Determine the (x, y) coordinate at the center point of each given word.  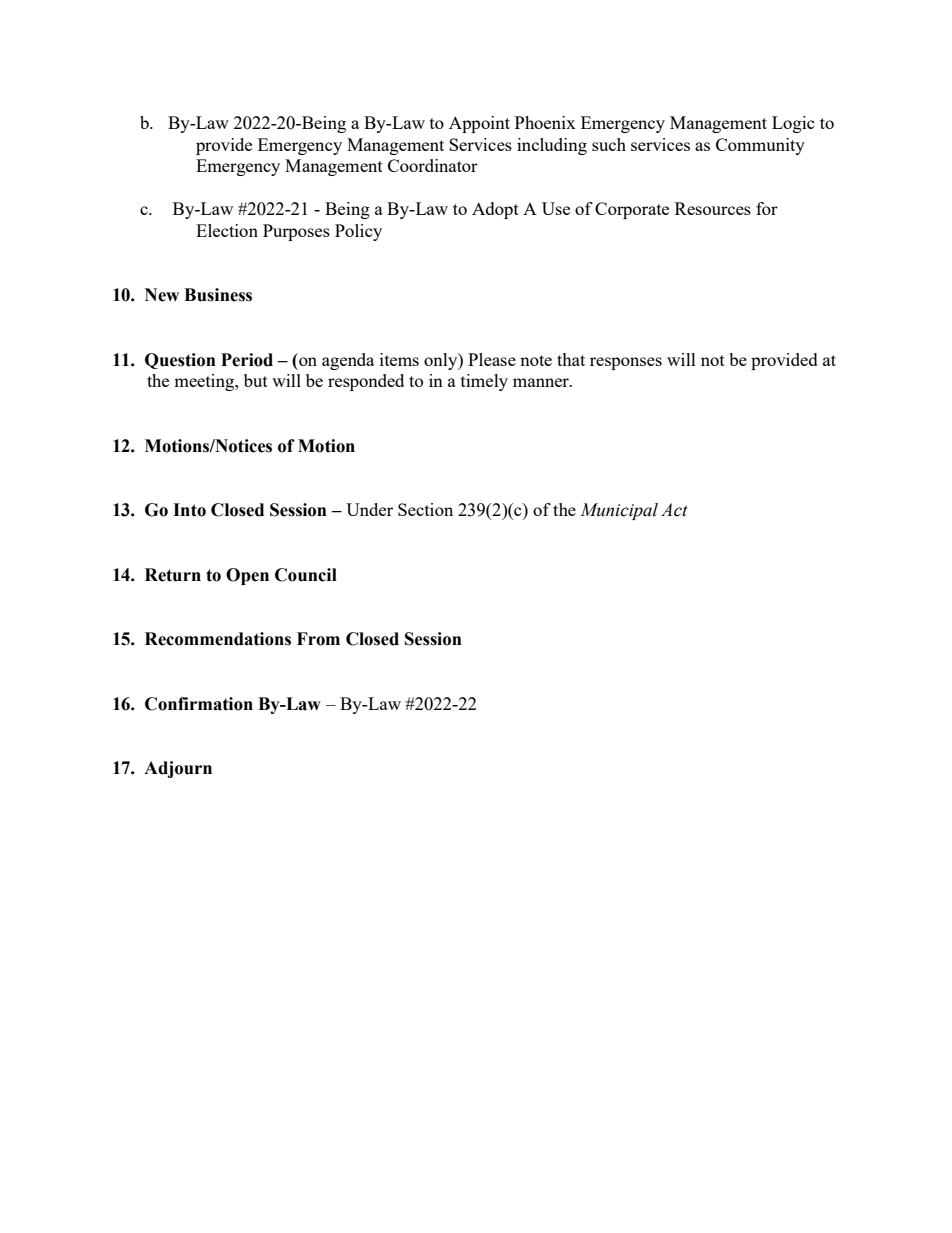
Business (218, 295)
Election (227, 230)
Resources (713, 208)
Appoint (479, 124)
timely (484, 382)
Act (674, 510)
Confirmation (199, 704)
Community (760, 146)
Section (425, 509)
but (256, 380)
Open (247, 576)
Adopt (495, 210)
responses (626, 363)
